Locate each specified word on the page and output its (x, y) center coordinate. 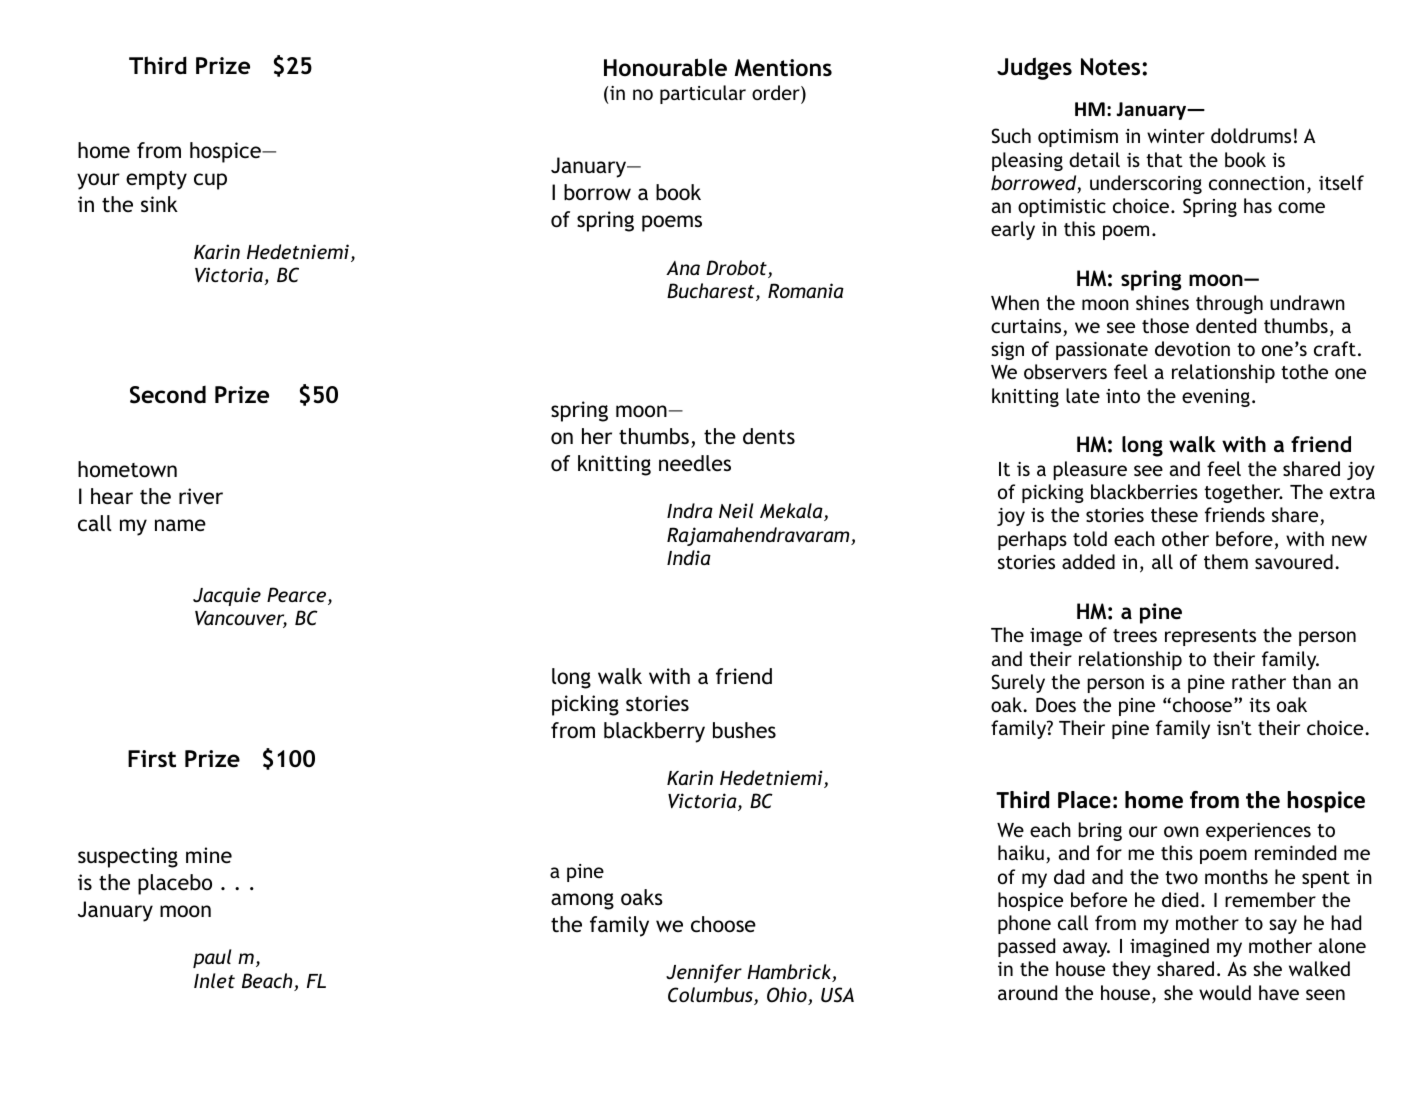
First (152, 759)
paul (212, 958)
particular (703, 94)
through (1229, 304)
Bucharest (712, 292)
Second (168, 395)
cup (210, 181)
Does (1056, 704)
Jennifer (704, 973)
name (180, 525)
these (1174, 514)
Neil (736, 510)
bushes (744, 730)
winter (1176, 136)
